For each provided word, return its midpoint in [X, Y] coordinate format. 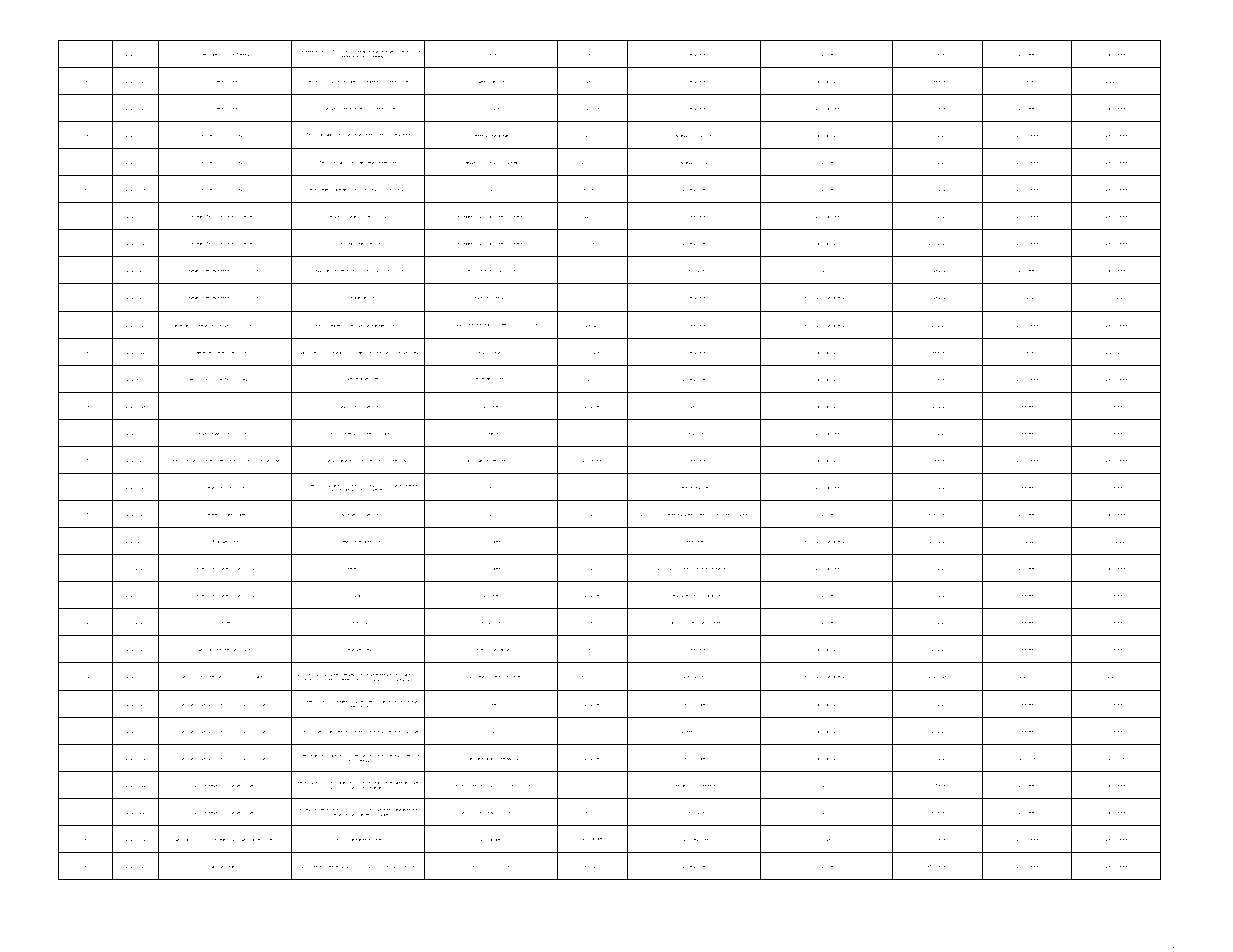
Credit [217, 649]
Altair [486, 324]
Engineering [502, 325]
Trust [243, 352]
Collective [496, 81]
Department [266, 839]
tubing [368, 623]
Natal [481, 81]
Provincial [227, 54]
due [693, 595]
